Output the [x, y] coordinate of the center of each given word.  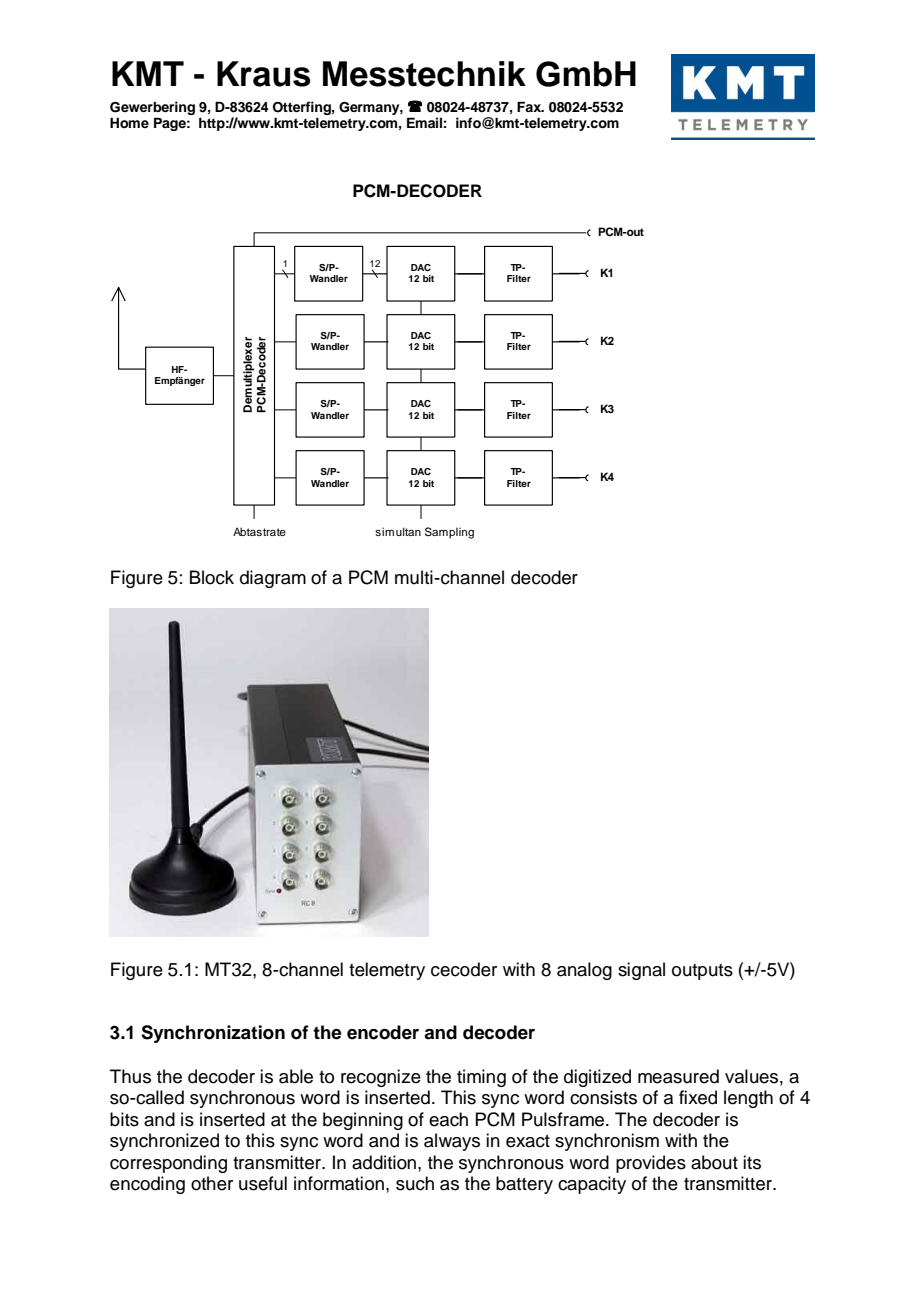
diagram [273, 579]
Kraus [264, 74]
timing [481, 1078]
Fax [530, 106]
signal [641, 971]
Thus [130, 1076]
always [452, 1142]
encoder [383, 1032]
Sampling [449, 533]
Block [212, 577]
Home [129, 123]
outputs [702, 972]
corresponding [168, 1164]
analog [584, 971]
